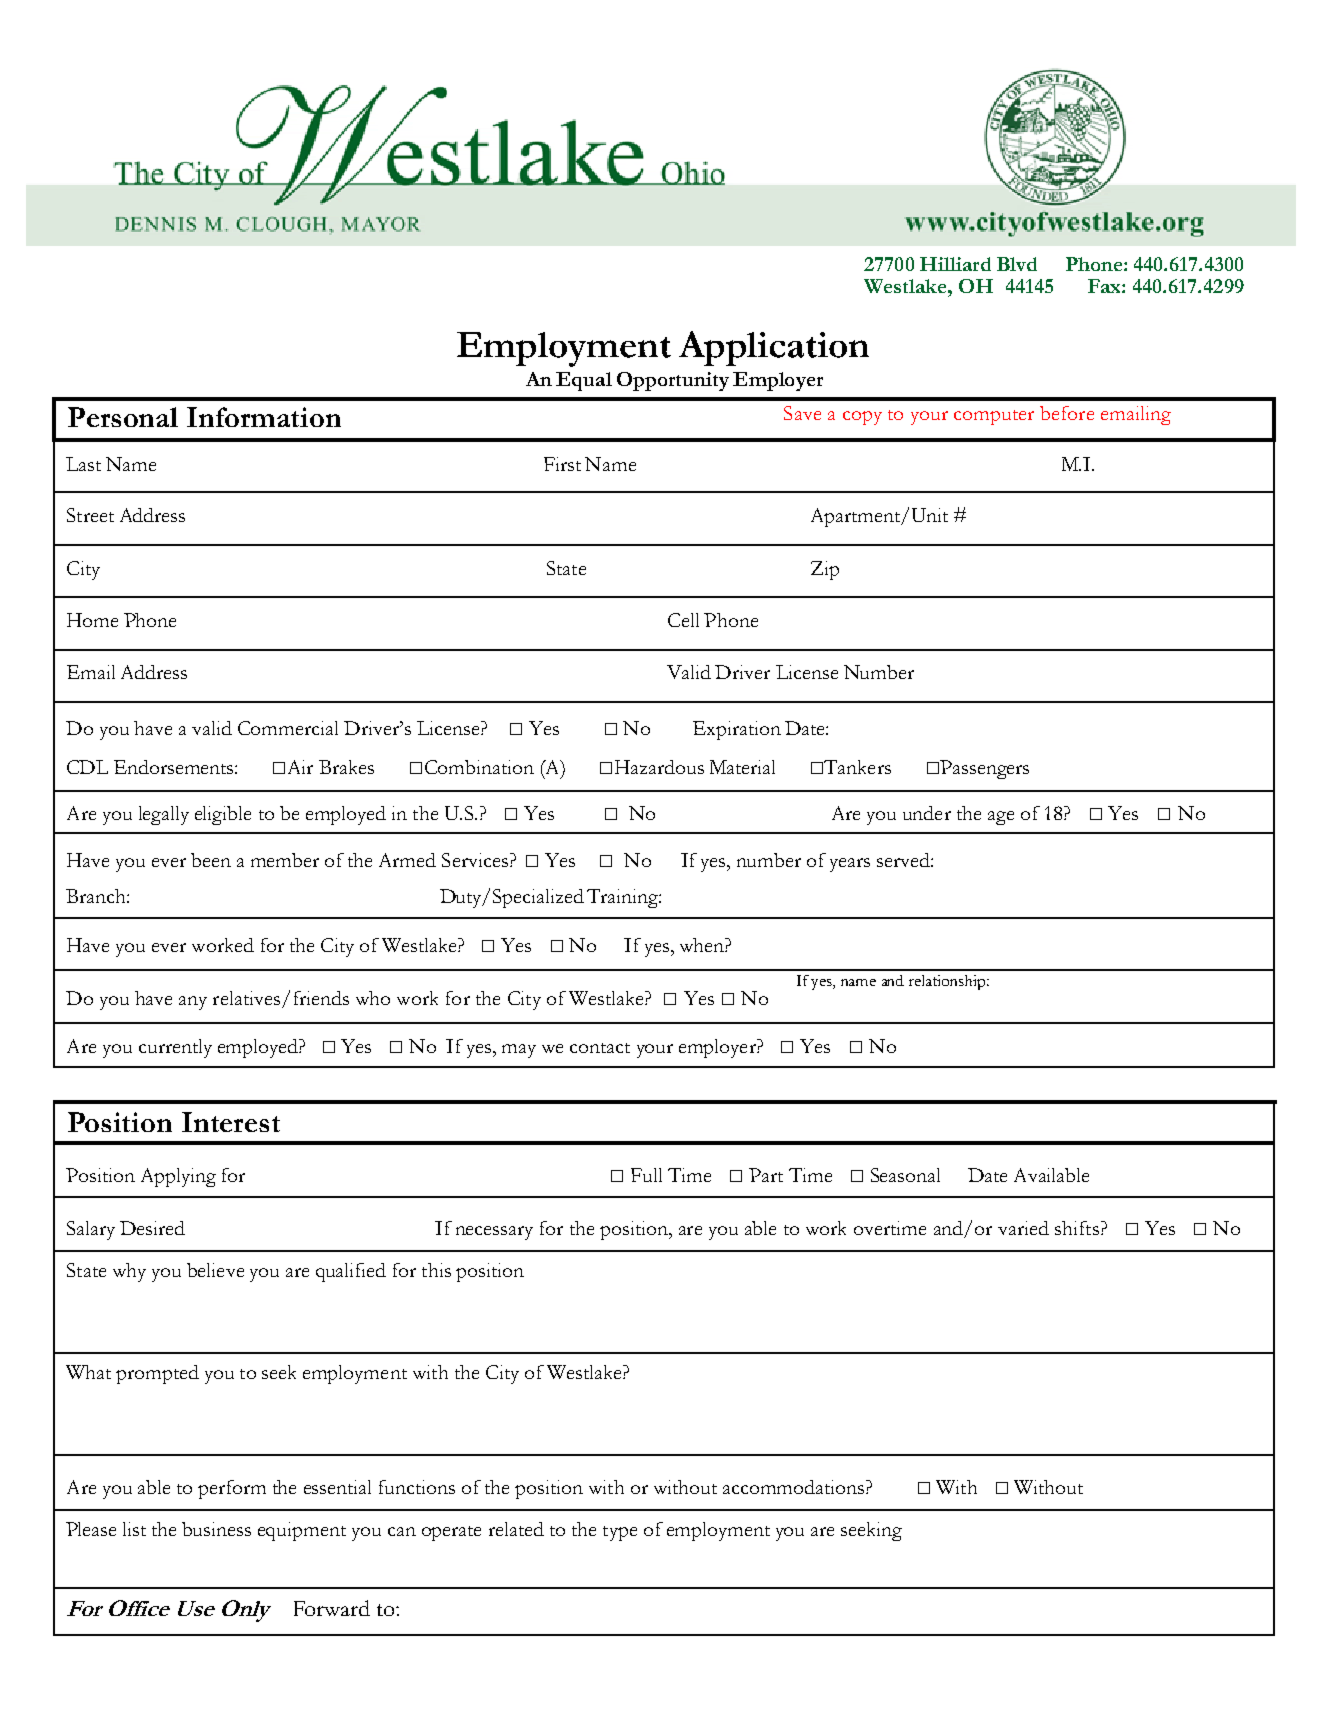  I want to click on accommodations, so click(793, 1487).
